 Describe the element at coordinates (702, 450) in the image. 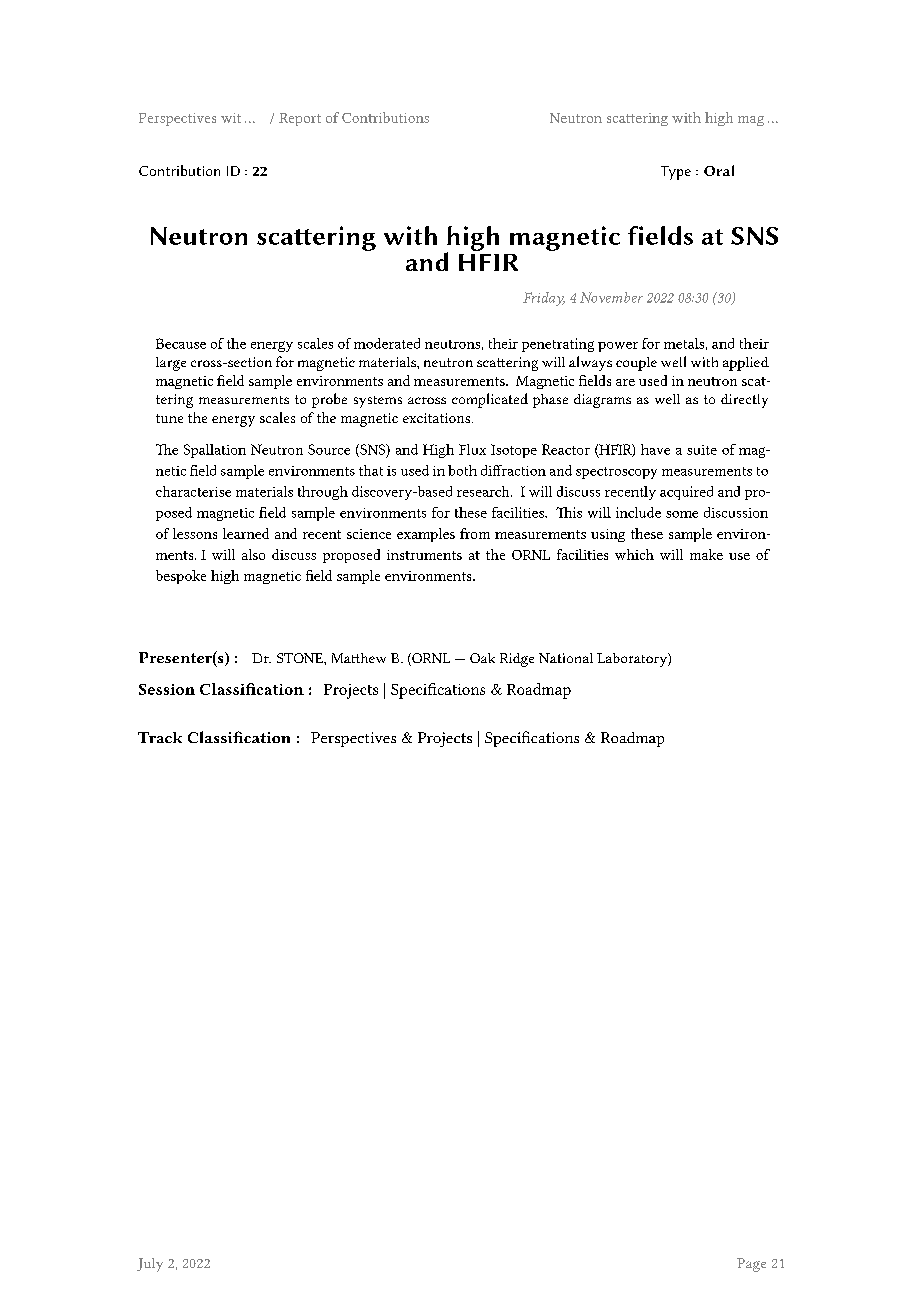

I see `suite` at that location.
